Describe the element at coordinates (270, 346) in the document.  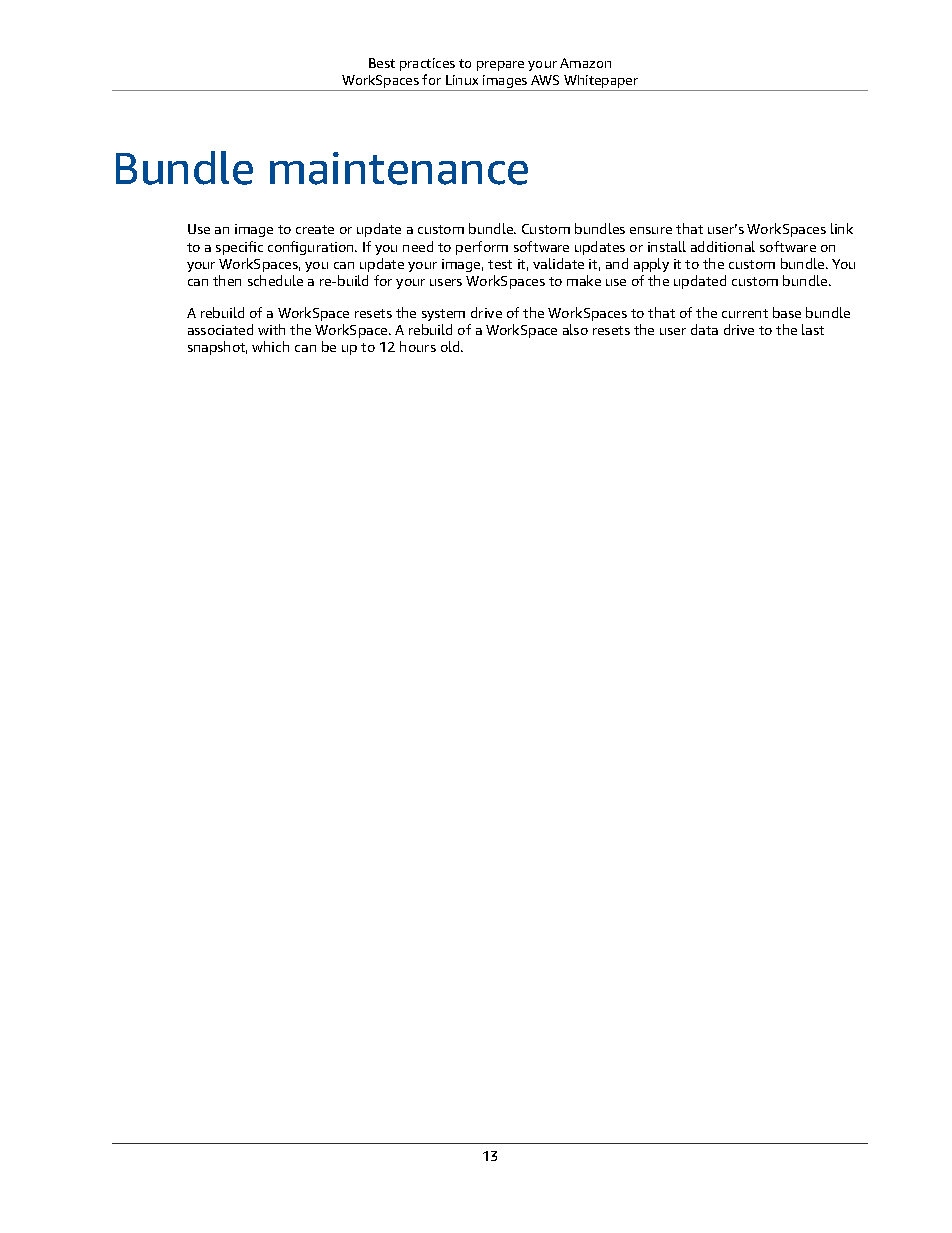
I see `which` at that location.
